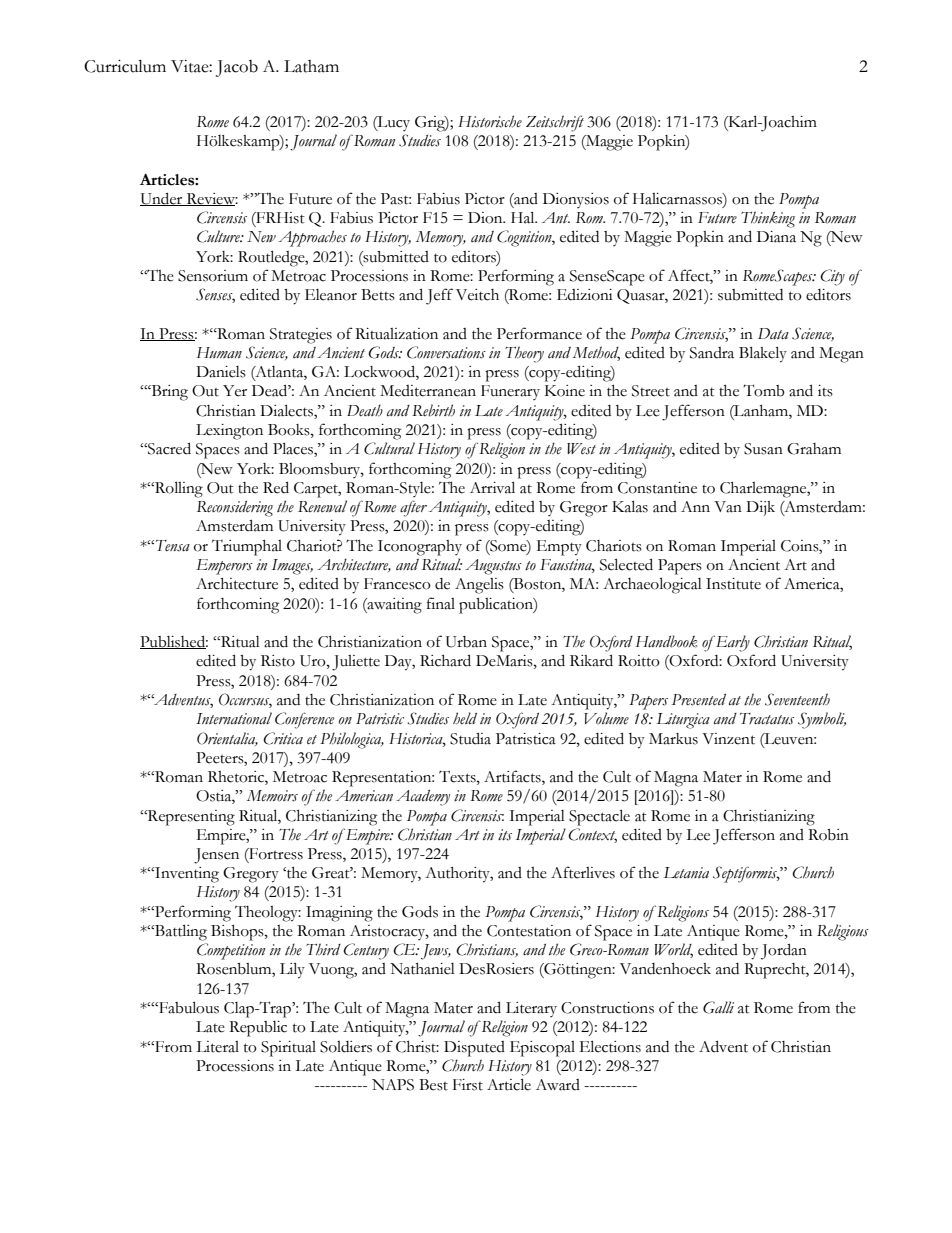 Image resolution: width=952 pixels, height=1233 pixels. Describe the element at coordinates (773, 334) in the screenshot. I see `Data` at that location.
